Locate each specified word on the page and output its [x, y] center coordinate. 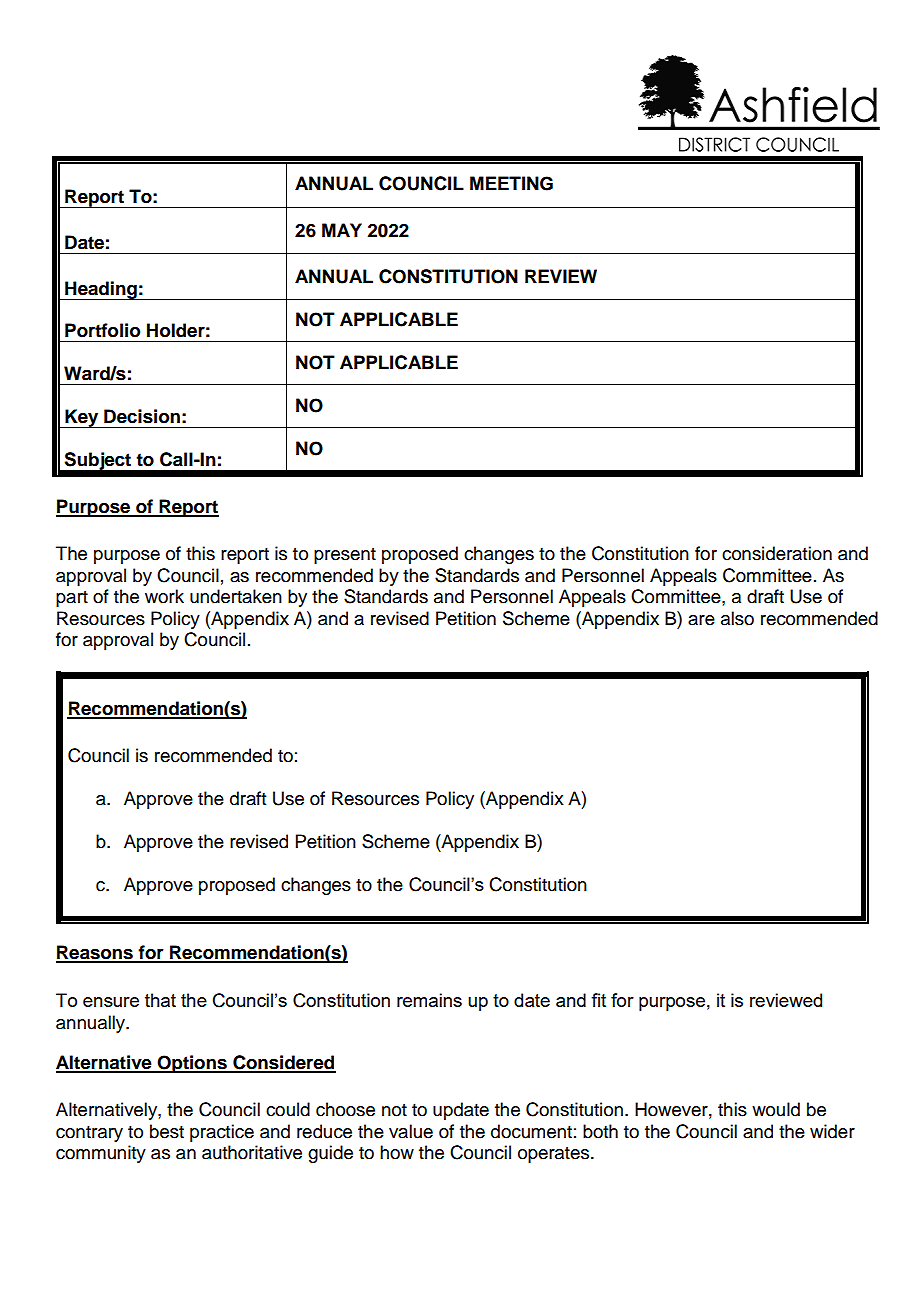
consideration [777, 553]
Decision [142, 416]
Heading [101, 290]
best [167, 1131]
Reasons [95, 953]
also [737, 618]
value [411, 1131]
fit [598, 1000]
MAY [342, 230]
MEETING [511, 183]
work [164, 596]
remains [429, 1000]
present [345, 556]
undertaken [236, 596]
